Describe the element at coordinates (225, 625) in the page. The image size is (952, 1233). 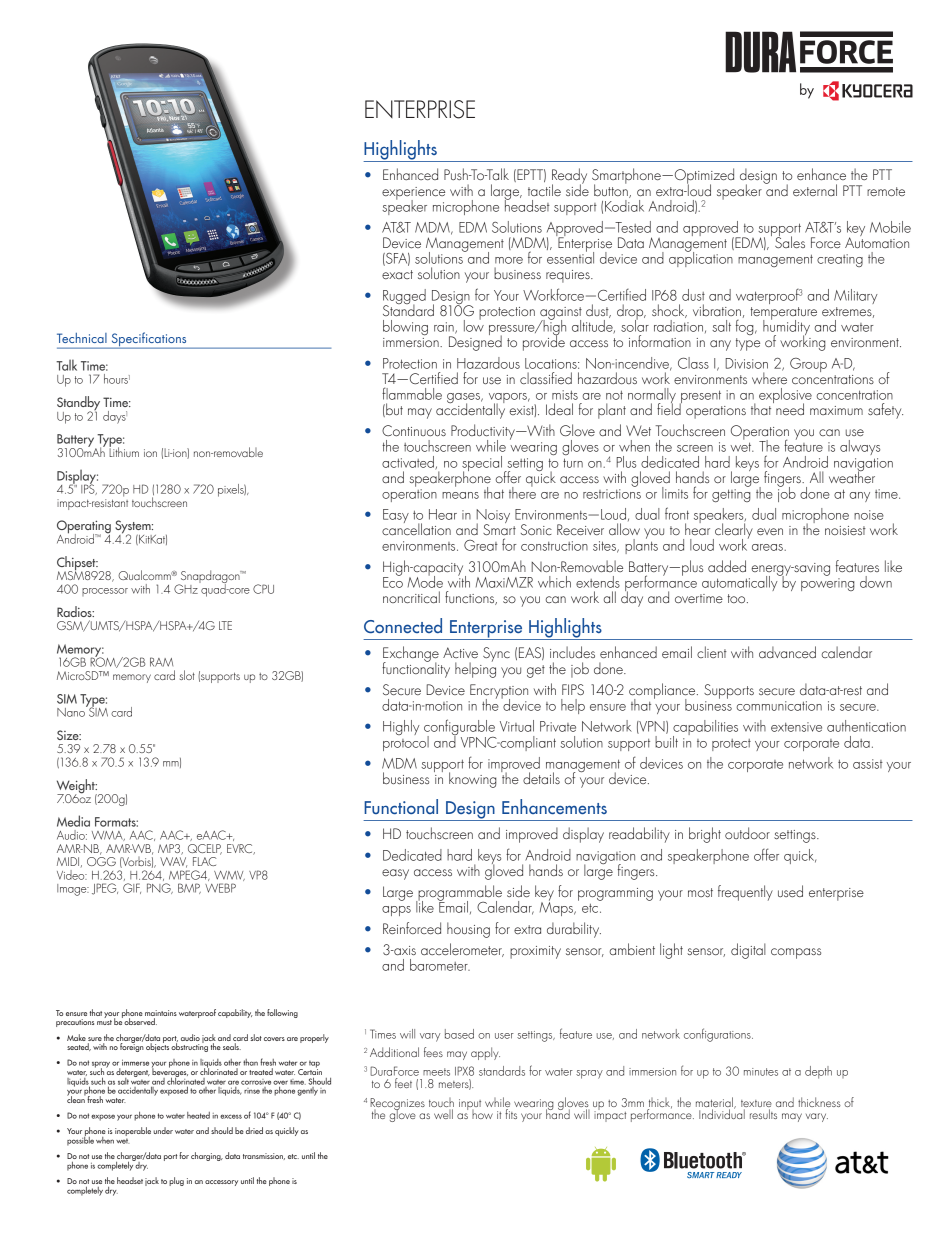
I see `LTE` at that location.
